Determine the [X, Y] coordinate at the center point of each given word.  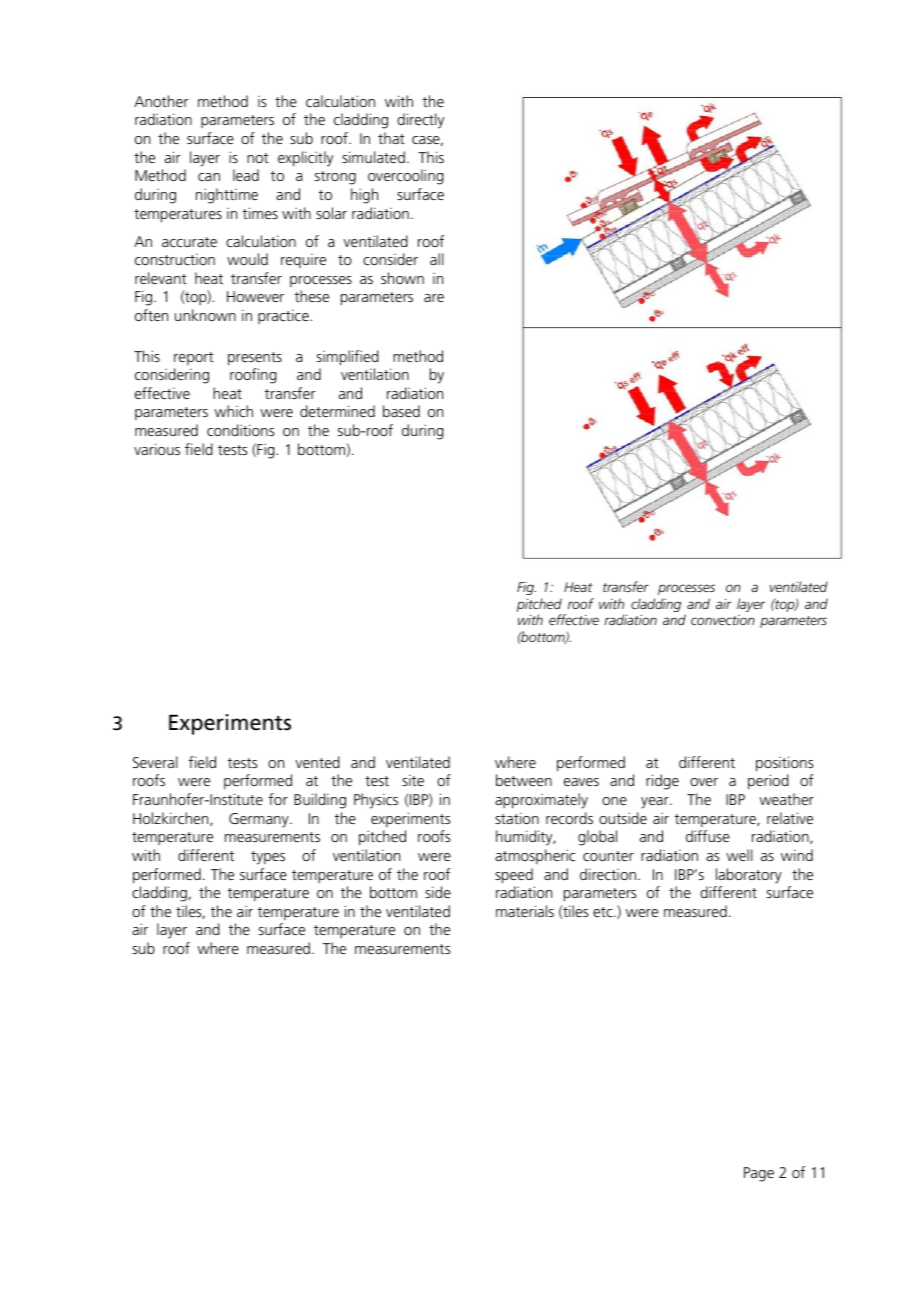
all [436, 259]
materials [525, 911]
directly [420, 121]
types [268, 858]
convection [723, 620]
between [524, 780]
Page [759, 1174]
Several [155, 762]
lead [246, 175]
